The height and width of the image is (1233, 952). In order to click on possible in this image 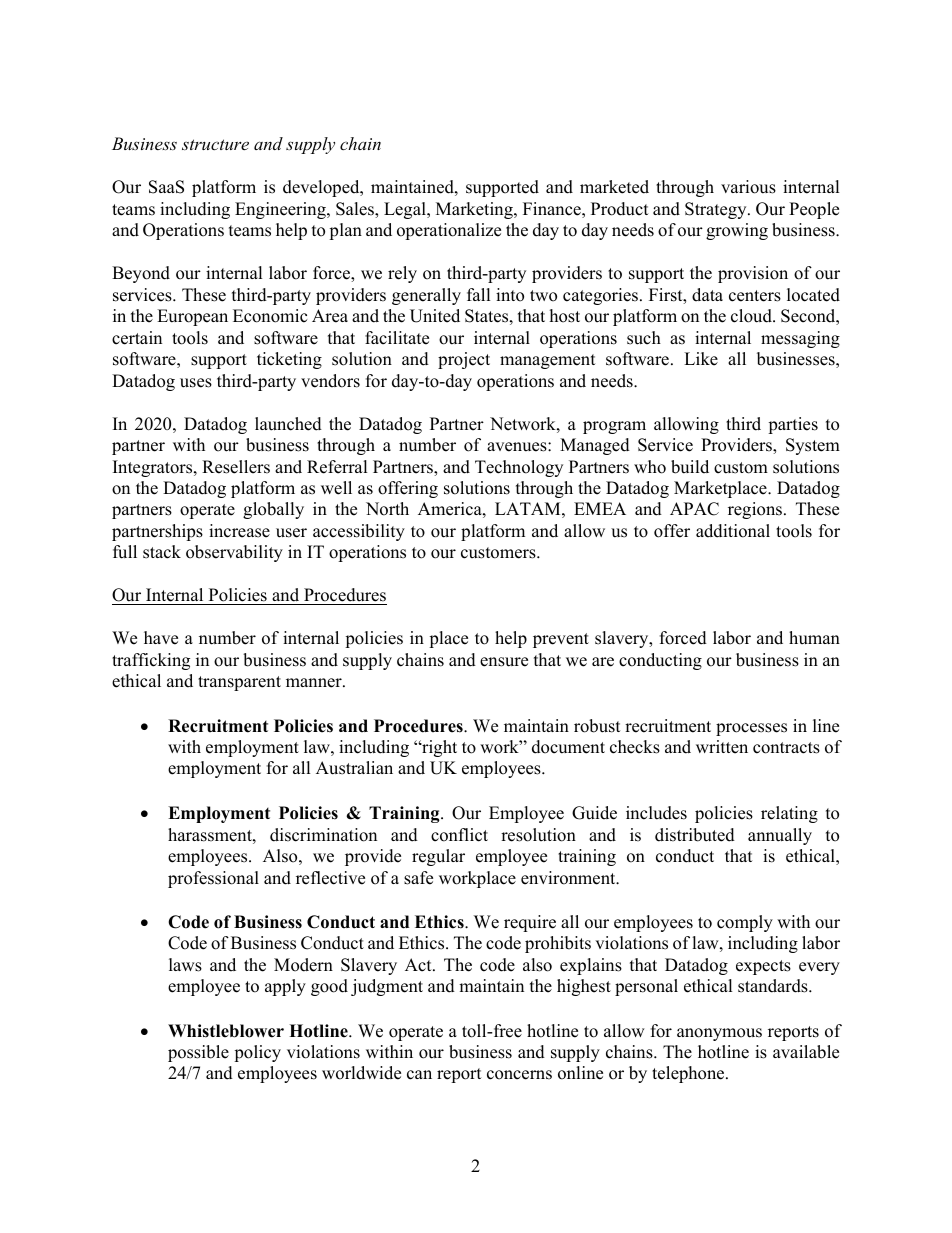, I will do `click(198, 1053)`.
